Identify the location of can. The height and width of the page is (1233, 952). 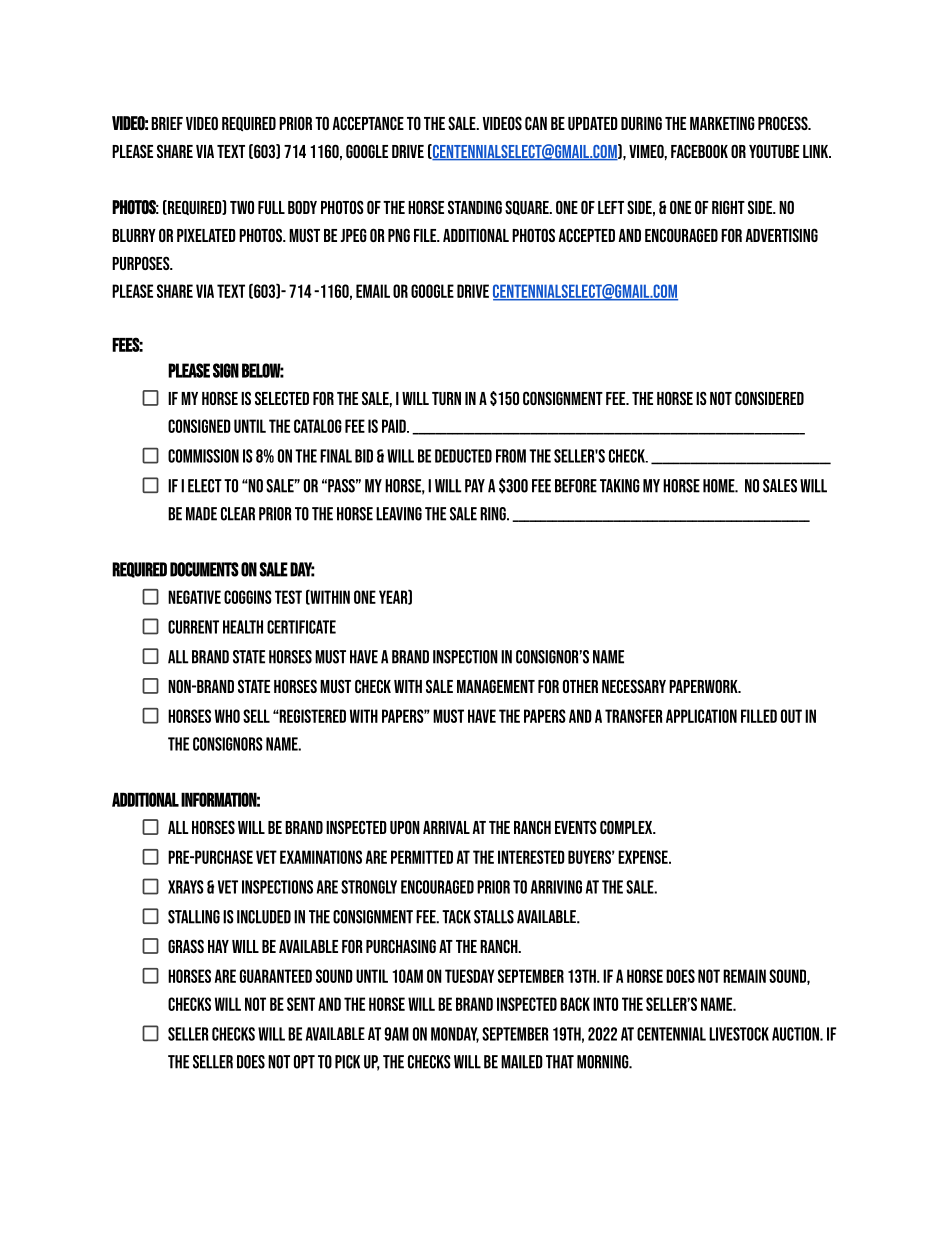
(536, 123).
